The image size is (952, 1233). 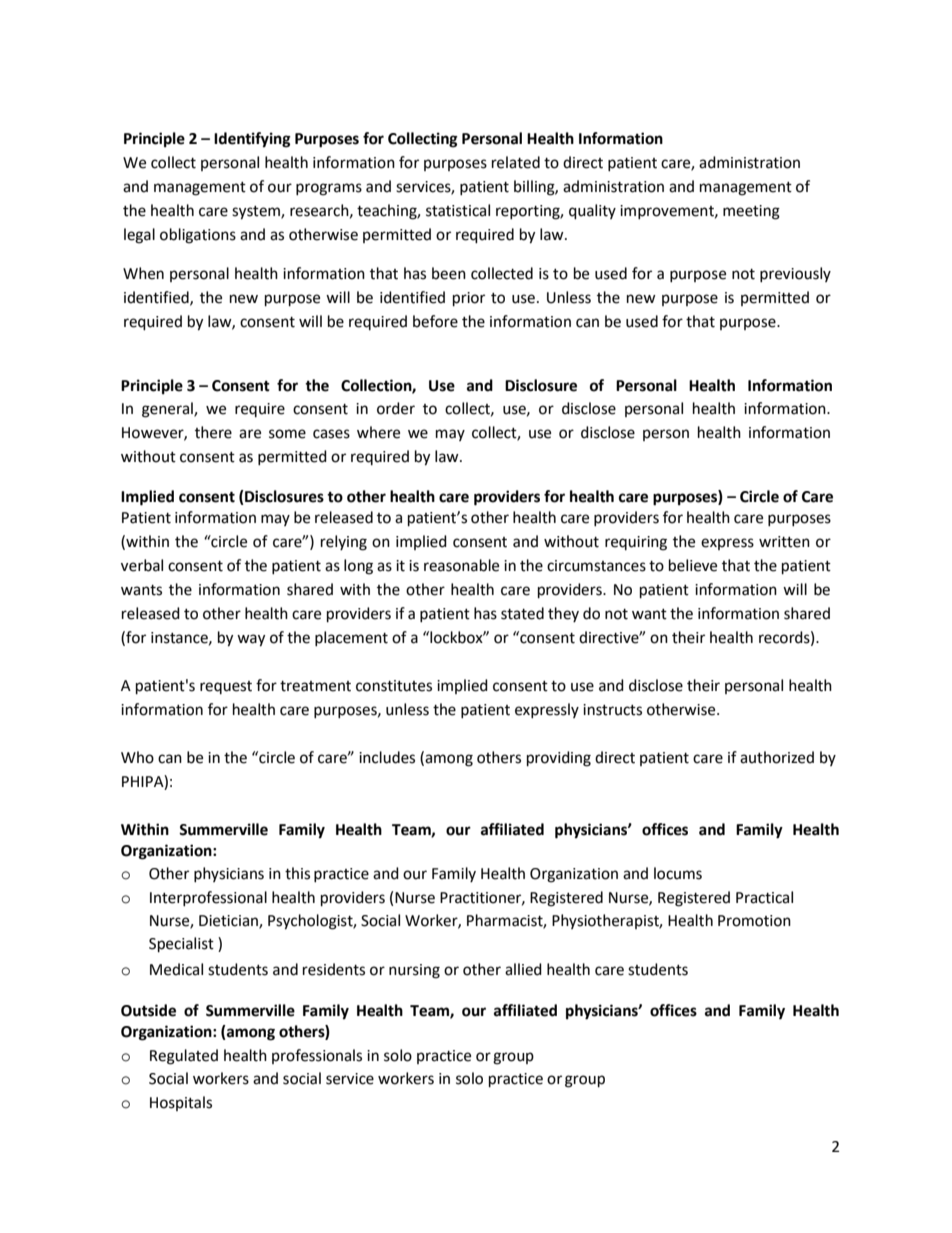 I want to click on authorized, so click(x=777, y=757).
